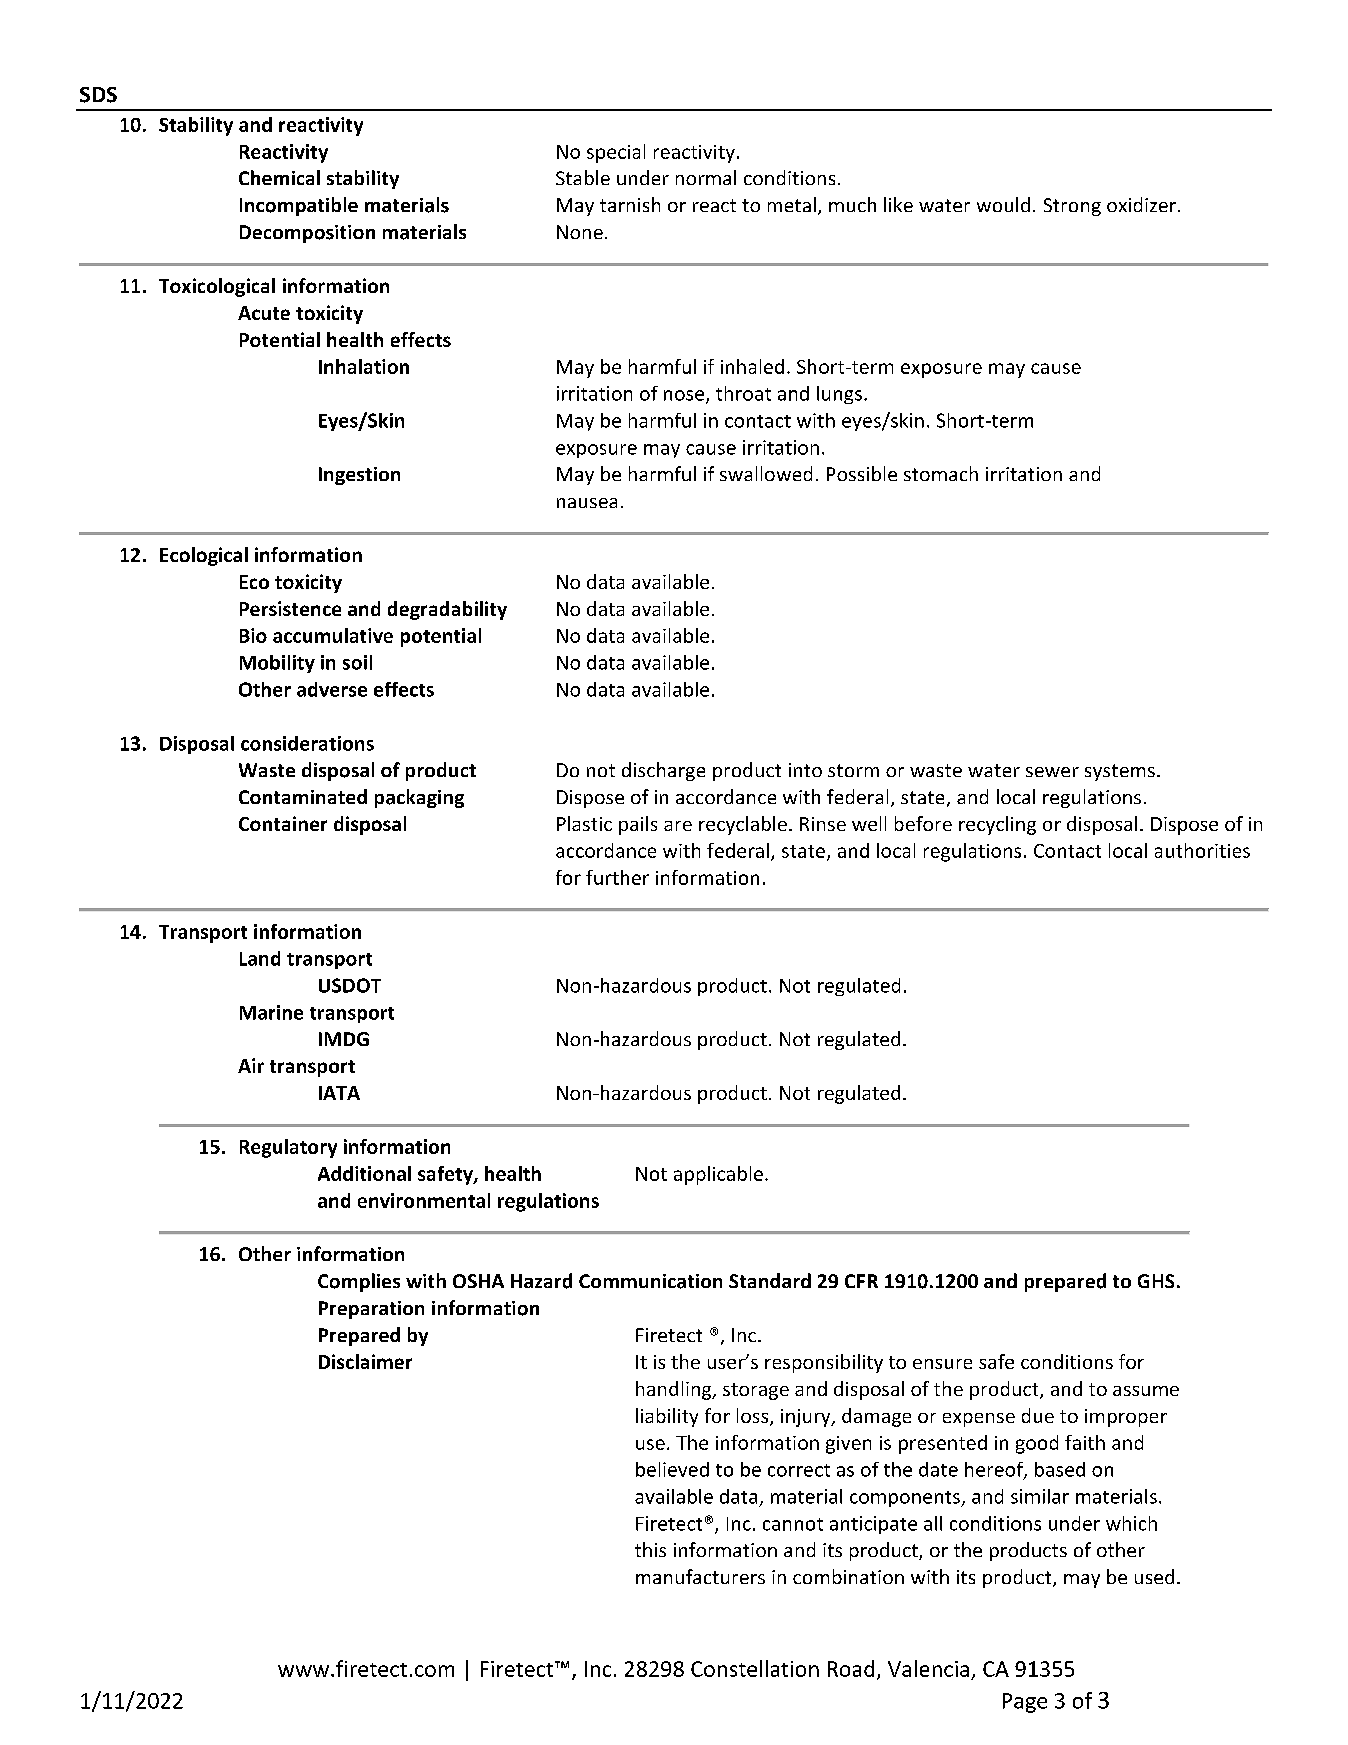  Describe the element at coordinates (365, 1361) in the screenshot. I see `Disclaimer` at that location.
